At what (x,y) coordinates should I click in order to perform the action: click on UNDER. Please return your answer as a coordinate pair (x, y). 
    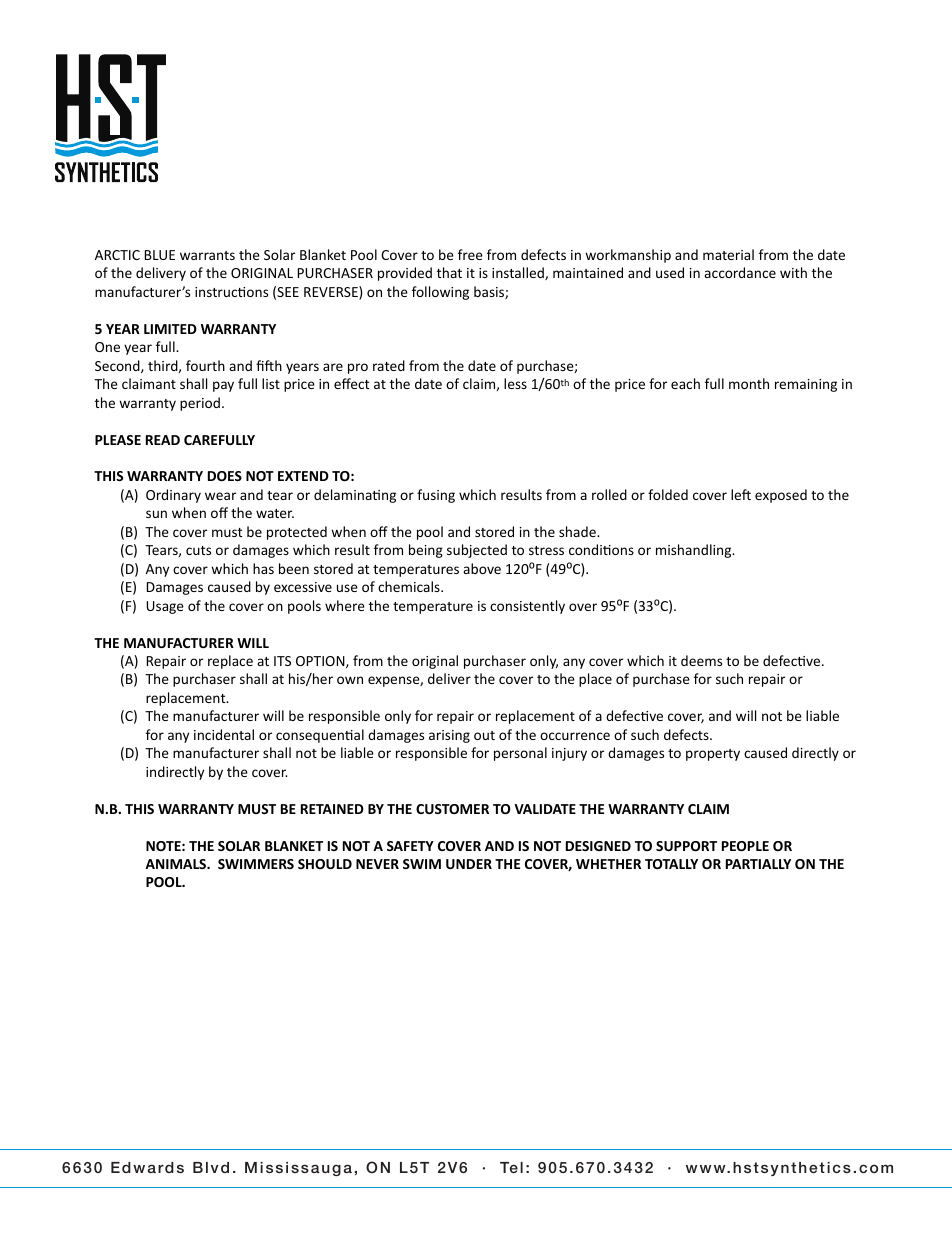
    Looking at the image, I should click on (469, 864).
